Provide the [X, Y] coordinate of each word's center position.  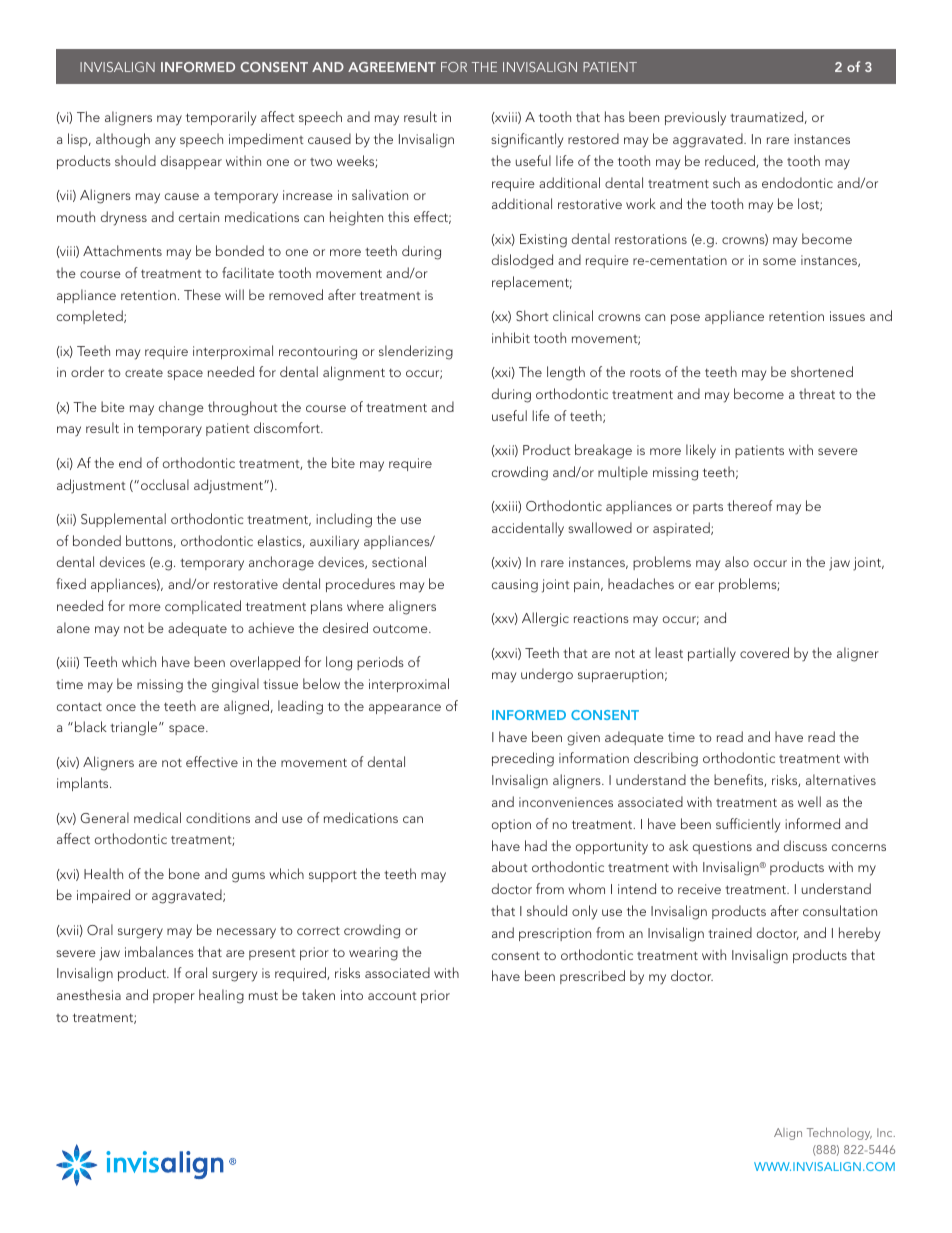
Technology [839, 1133]
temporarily [221, 118]
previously [695, 118]
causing [515, 586]
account [392, 996]
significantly [527, 140]
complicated [203, 607]
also [737, 561]
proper [174, 998]
